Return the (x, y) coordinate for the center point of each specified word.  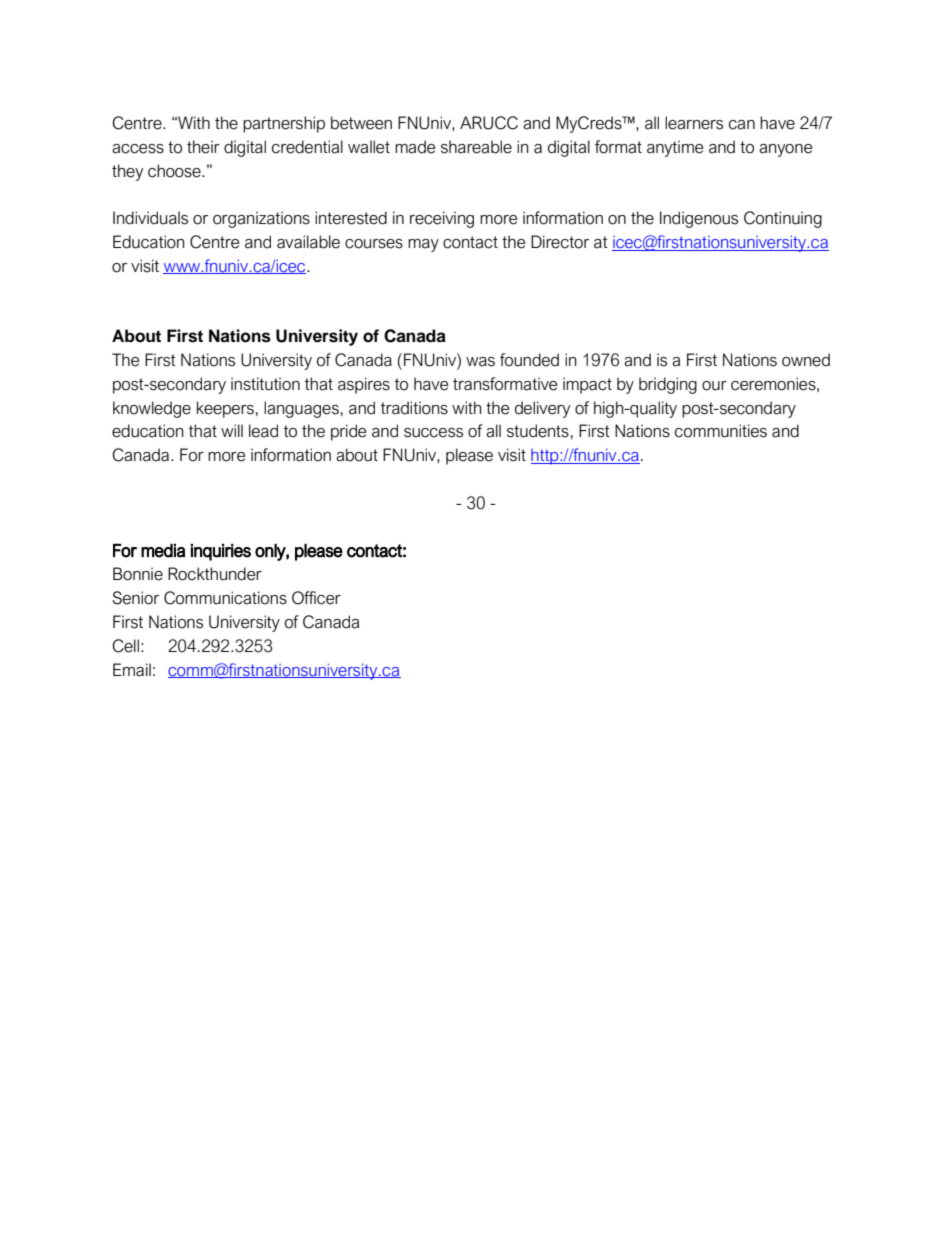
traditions (414, 408)
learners (694, 123)
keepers (225, 409)
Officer (316, 598)
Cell (125, 646)
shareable (476, 147)
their (203, 147)
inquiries (221, 552)
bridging (668, 385)
